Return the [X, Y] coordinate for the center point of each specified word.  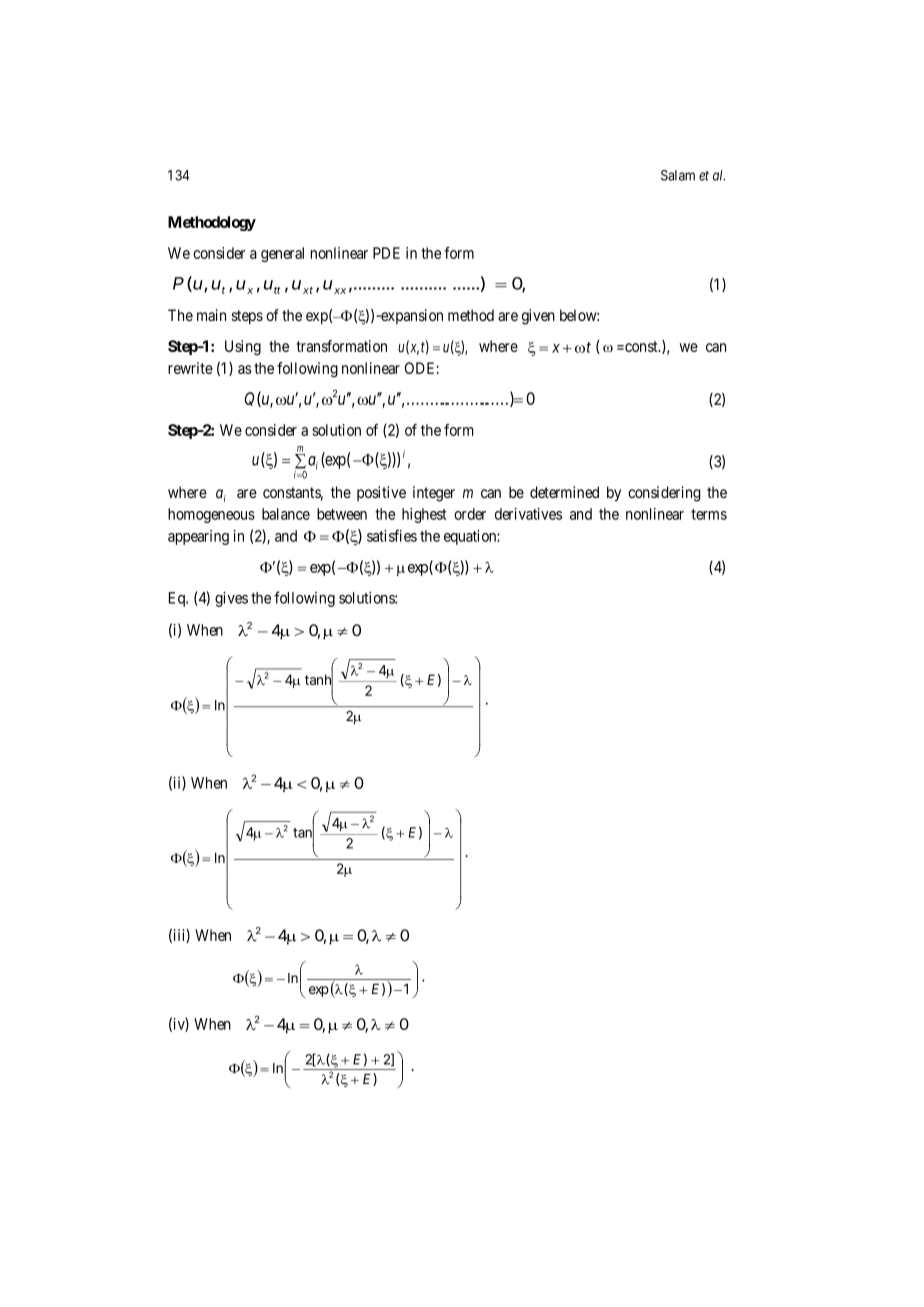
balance [286, 514]
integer [434, 494]
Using [243, 348]
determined [564, 492]
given [538, 317]
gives [231, 599]
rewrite [190, 368]
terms [709, 514]
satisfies [392, 535]
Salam [678, 175]
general [282, 254]
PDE [386, 253]
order [470, 514]
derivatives [528, 514]
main [211, 315]
